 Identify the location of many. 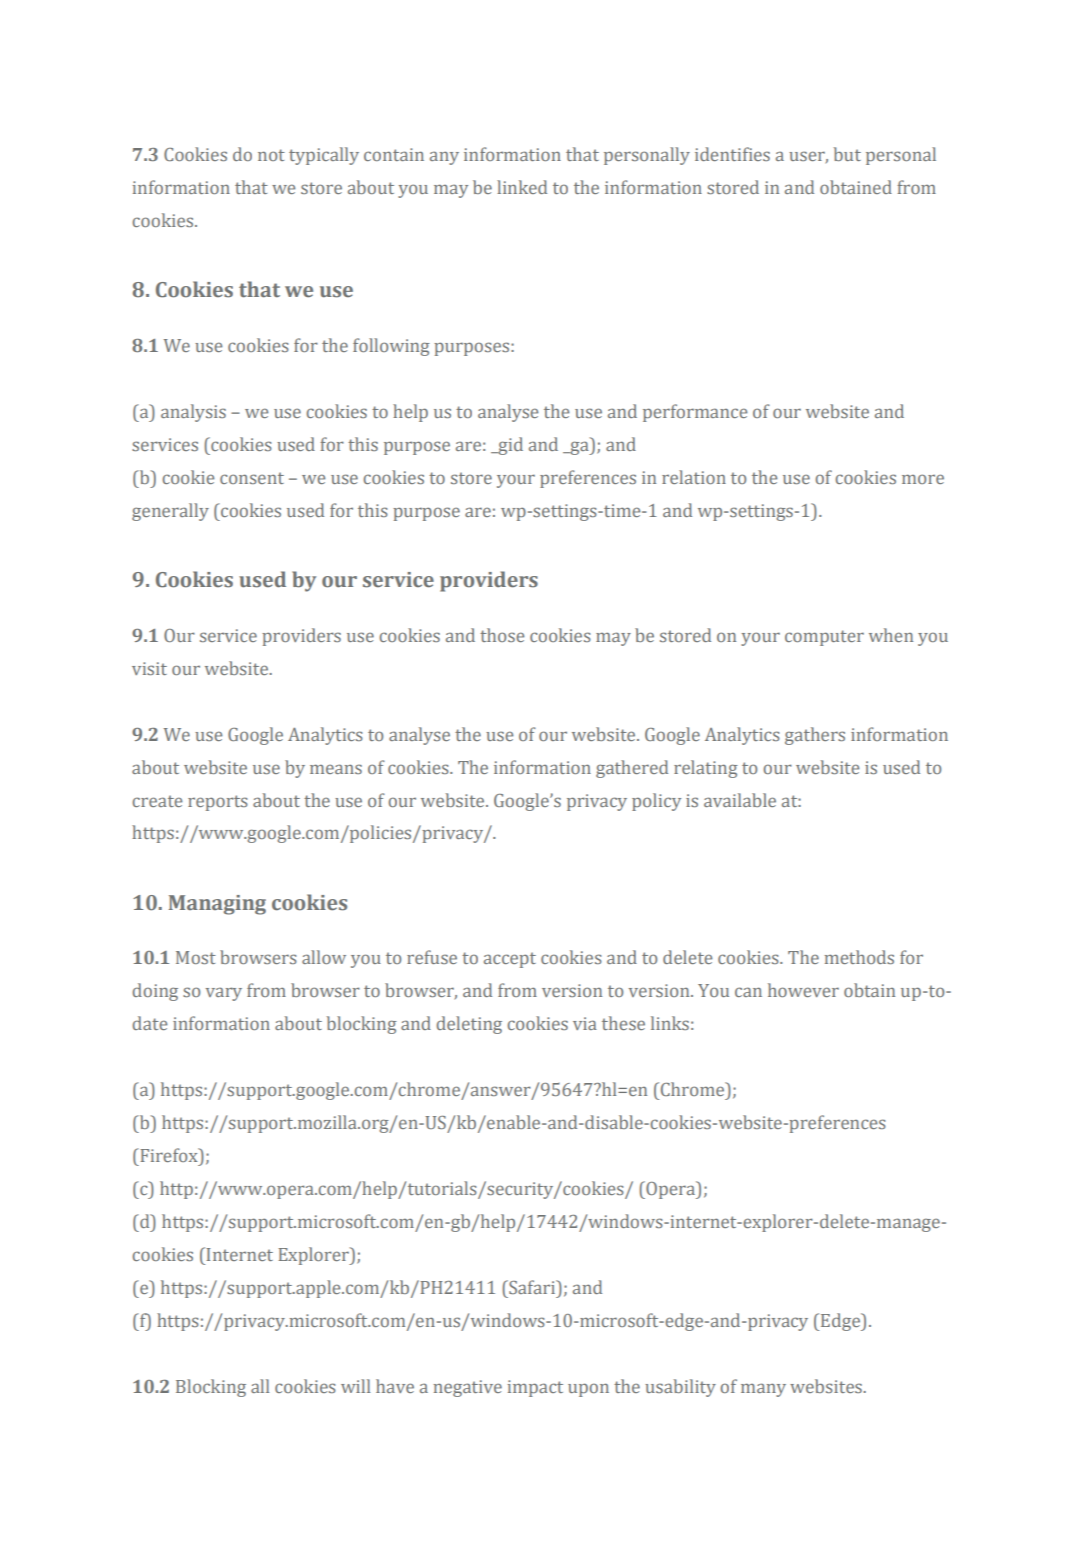
(763, 1390).
